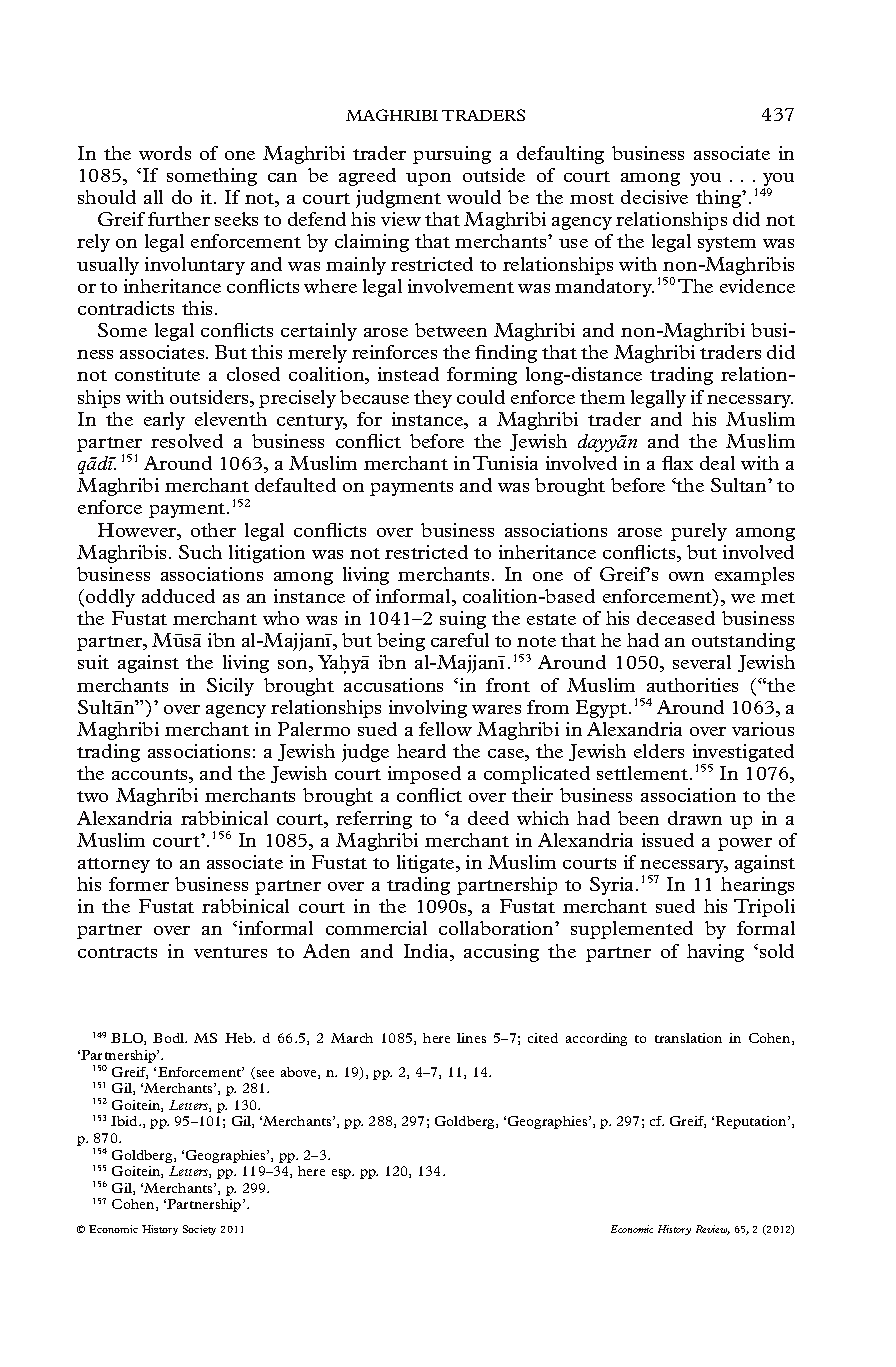  Describe the element at coordinates (213, 530) in the image. I see `other` at that location.
